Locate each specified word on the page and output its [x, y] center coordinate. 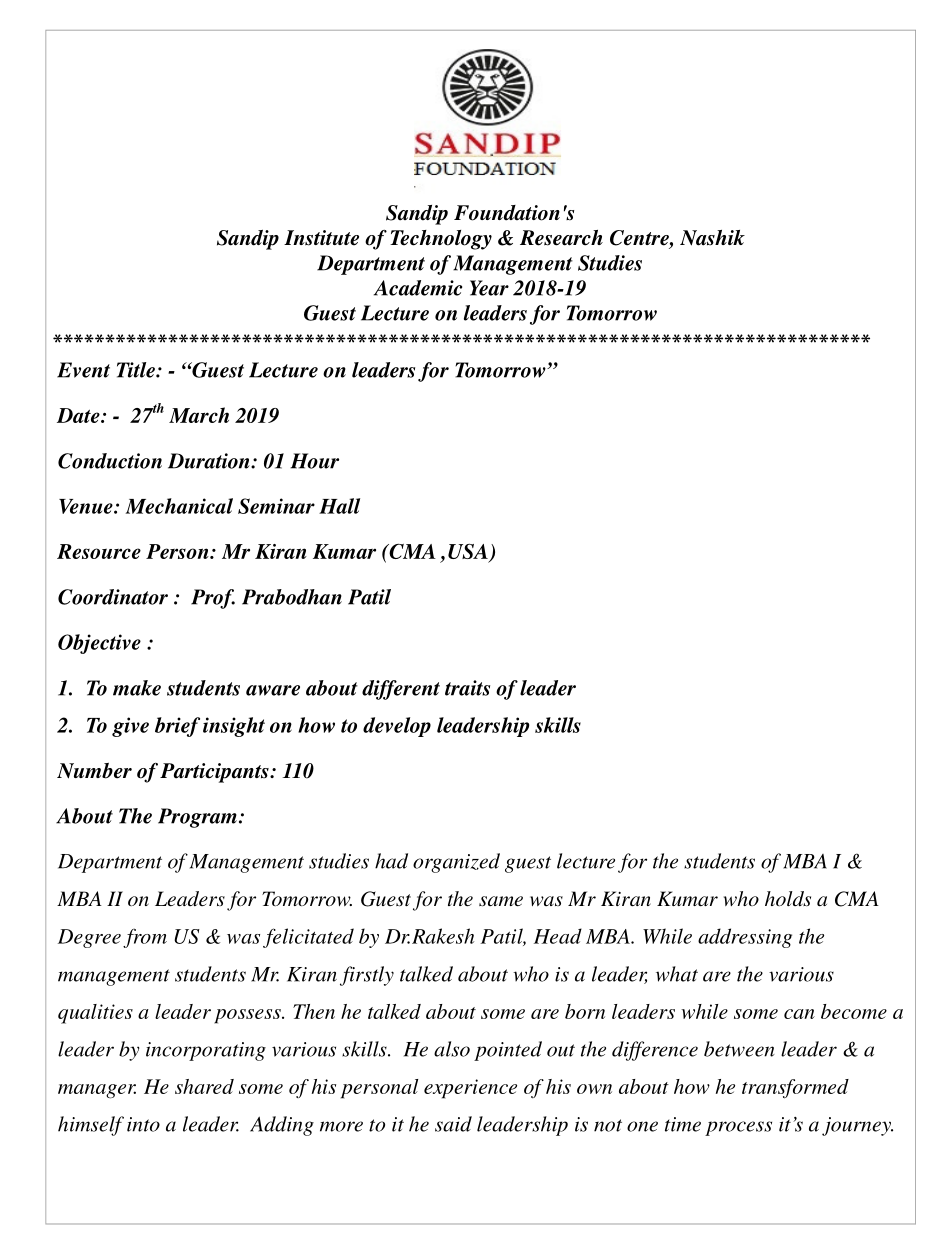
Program [197, 818]
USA [469, 553]
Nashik [712, 238]
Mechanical [179, 506]
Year [489, 288]
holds [788, 898]
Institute [321, 238]
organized [456, 863]
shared [204, 1086]
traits [467, 688]
